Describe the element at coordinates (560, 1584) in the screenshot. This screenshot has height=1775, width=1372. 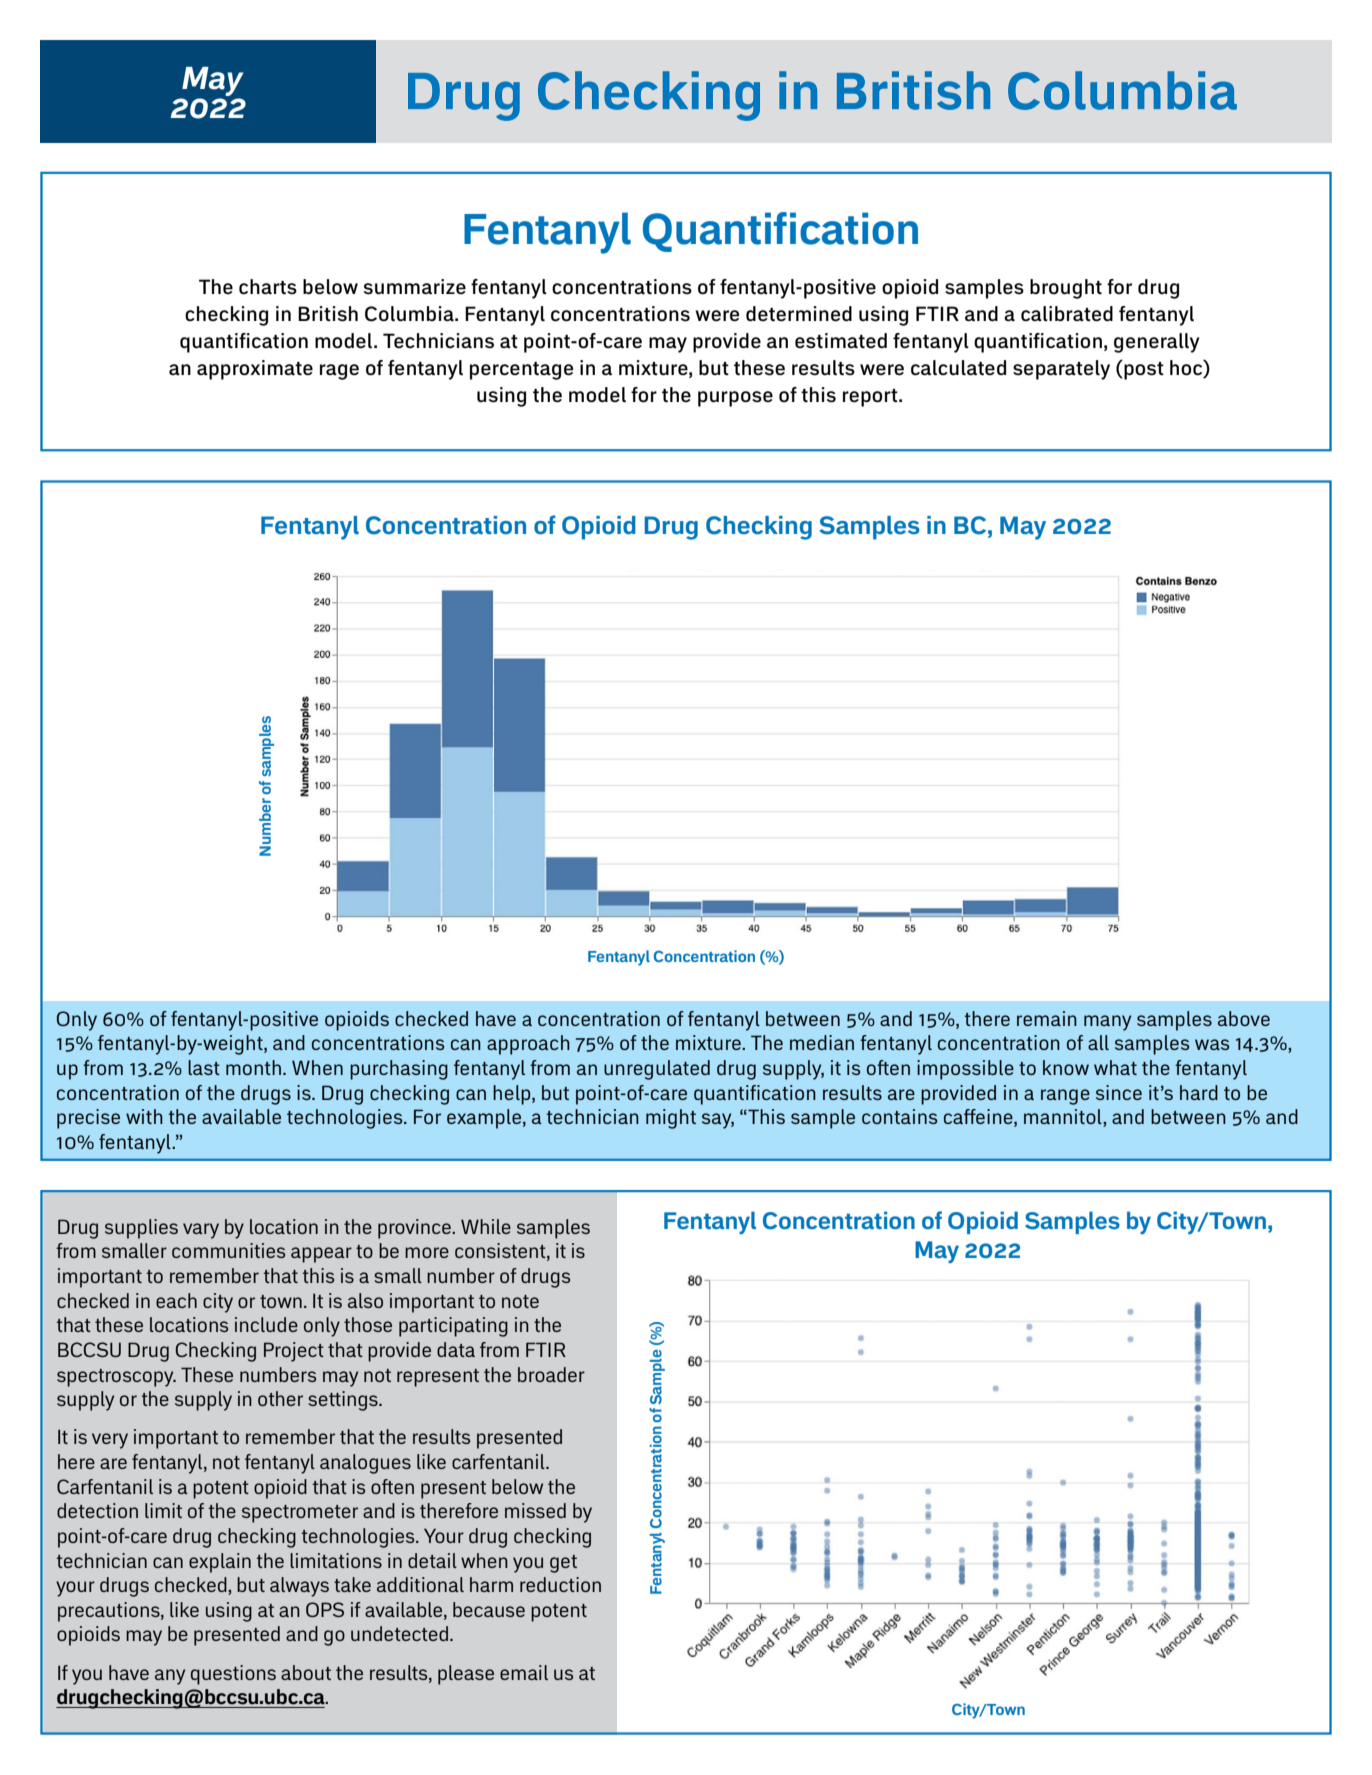
I see `reduction` at that location.
